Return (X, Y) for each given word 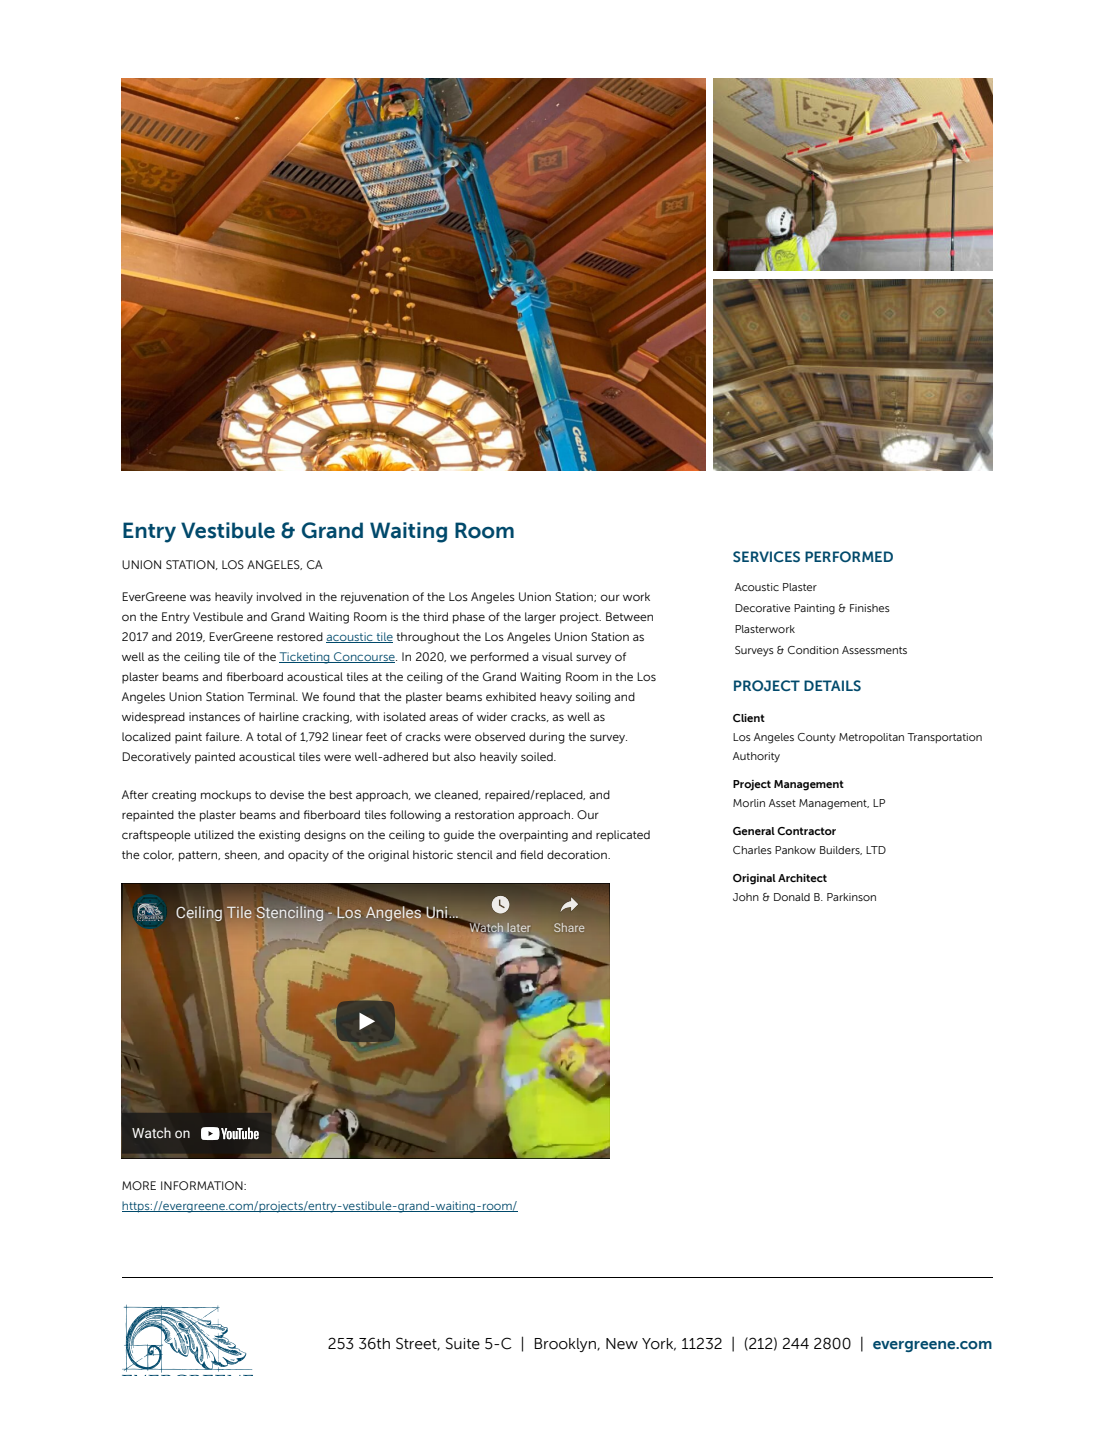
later (518, 927)
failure (224, 736)
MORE (139, 1185)
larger (540, 618)
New (622, 1344)
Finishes (870, 608)
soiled (538, 756)
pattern (199, 856)
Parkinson (851, 897)
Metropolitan (871, 738)
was (200, 597)
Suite (463, 1343)
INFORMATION (203, 1185)
